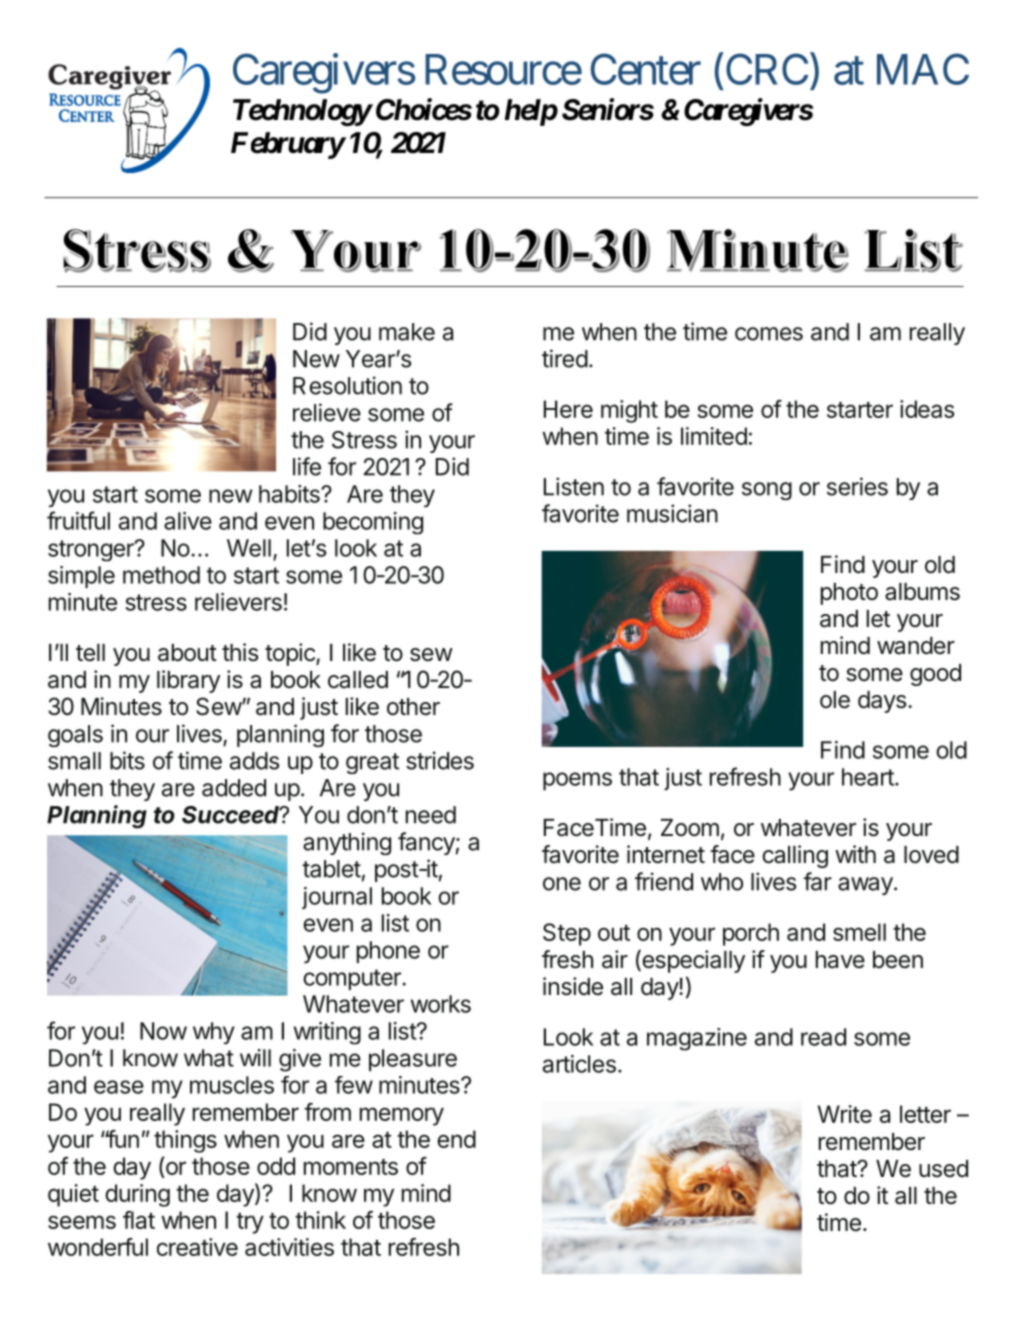  I want to click on make, so click(407, 332).
